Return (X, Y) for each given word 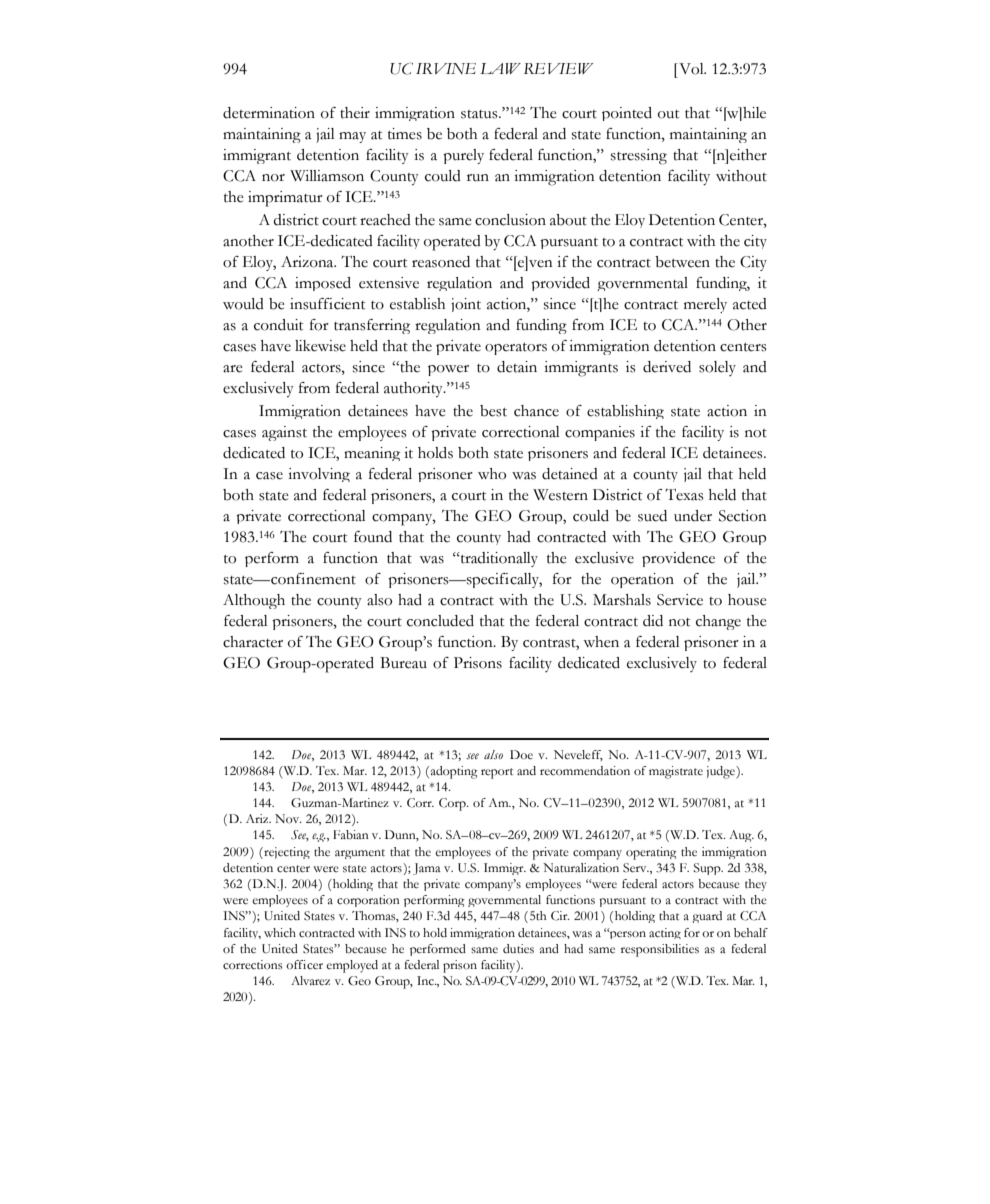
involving (319, 475)
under (693, 516)
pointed (627, 114)
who (492, 474)
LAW (500, 68)
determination (269, 113)
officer (304, 964)
